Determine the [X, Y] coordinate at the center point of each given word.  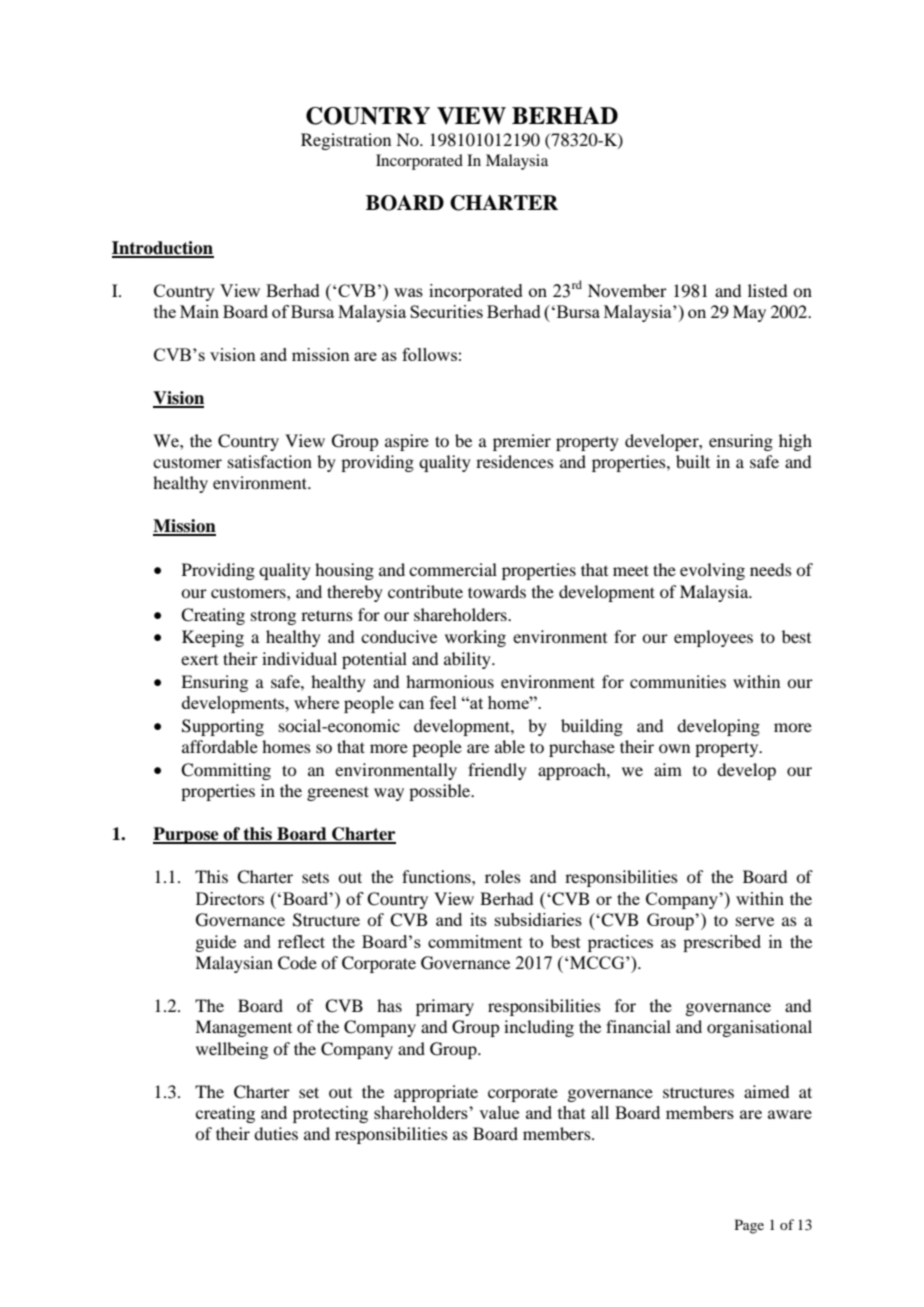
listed [767, 290]
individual [299, 658]
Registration [346, 141]
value [499, 1112]
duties [276, 1133]
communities [678, 681]
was [408, 292]
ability [468, 660]
